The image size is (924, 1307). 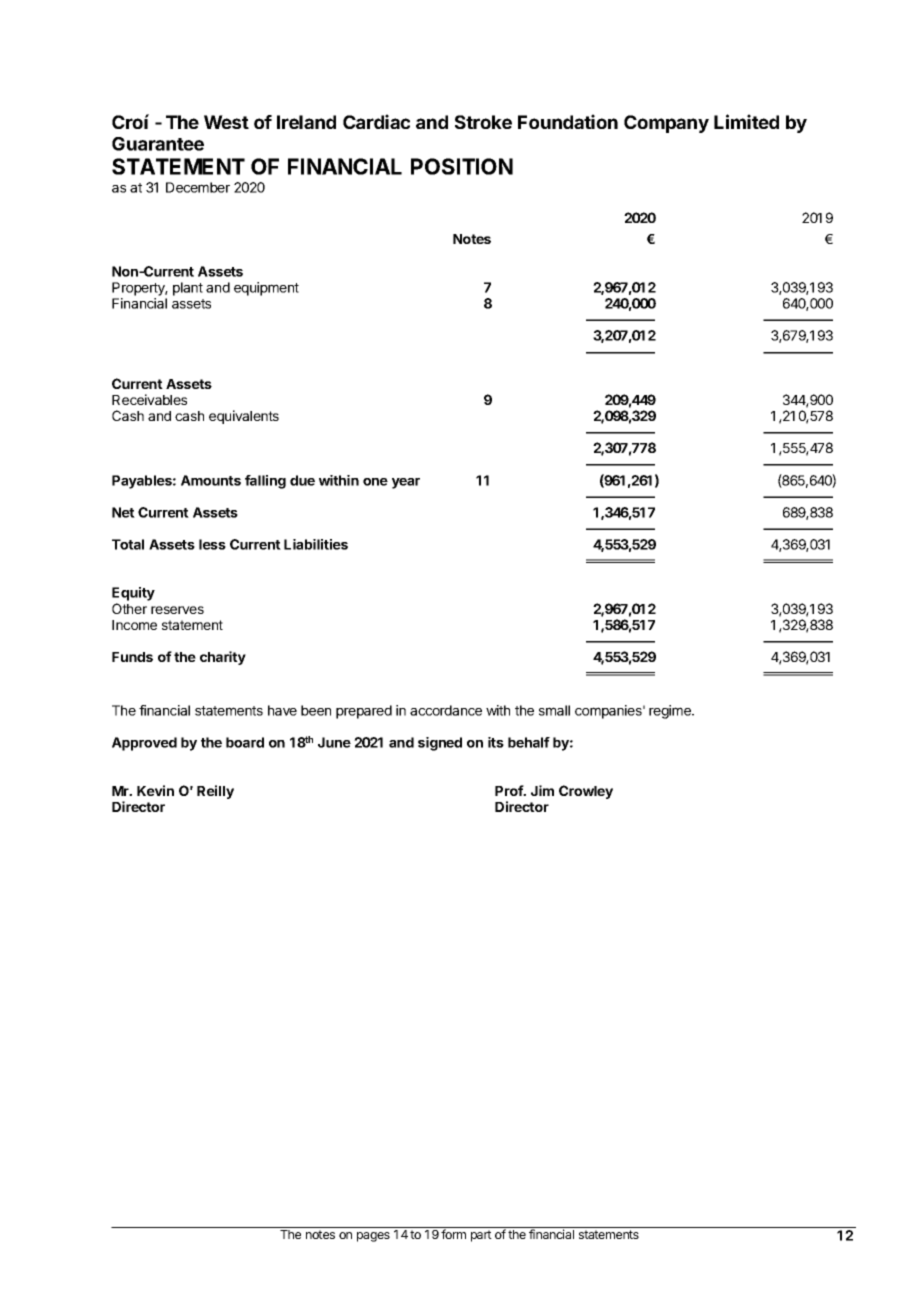 I want to click on POSITION, so click(x=462, y=166).
